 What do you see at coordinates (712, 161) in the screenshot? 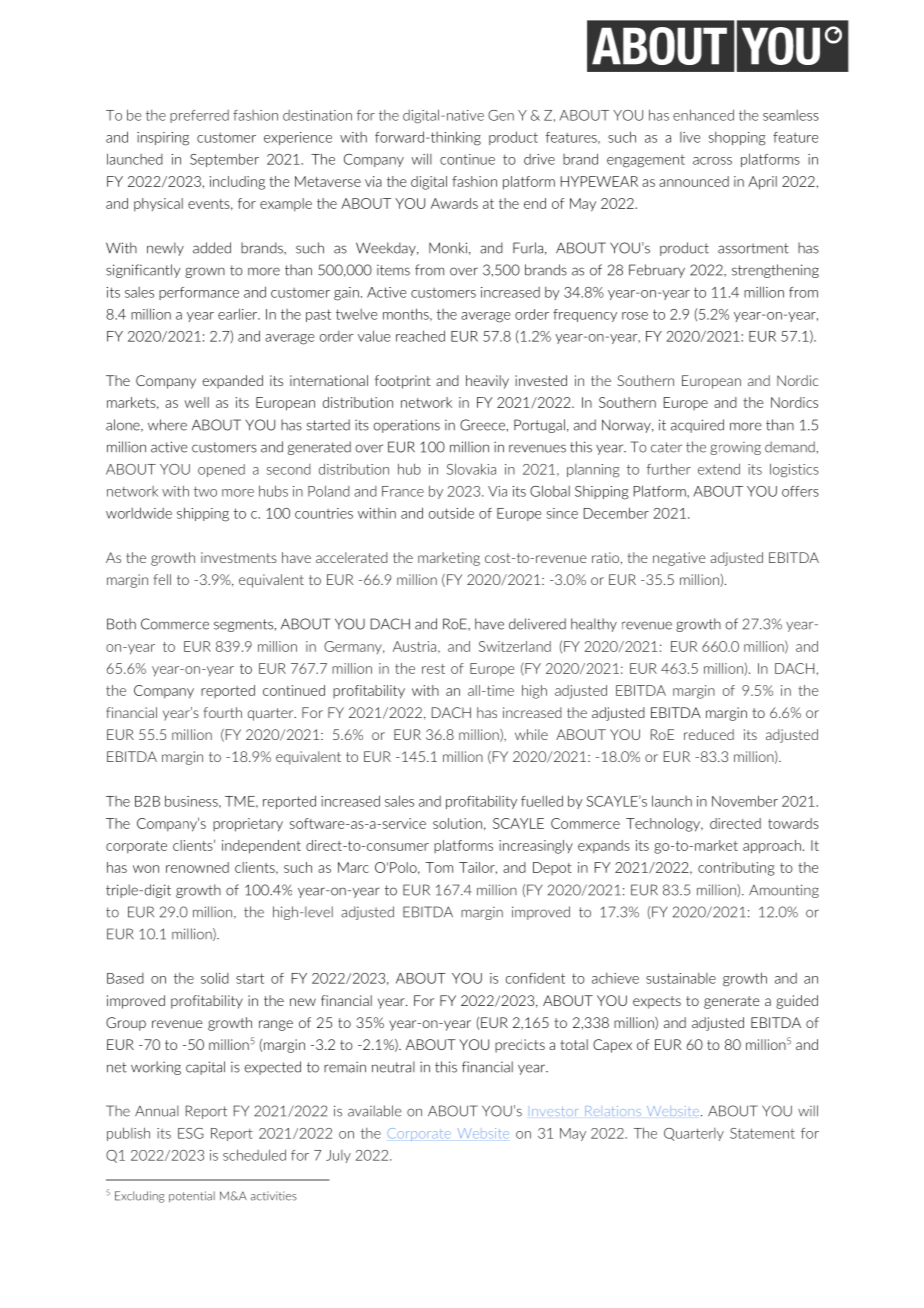
I see `across` at bounding box center [712, 161].
